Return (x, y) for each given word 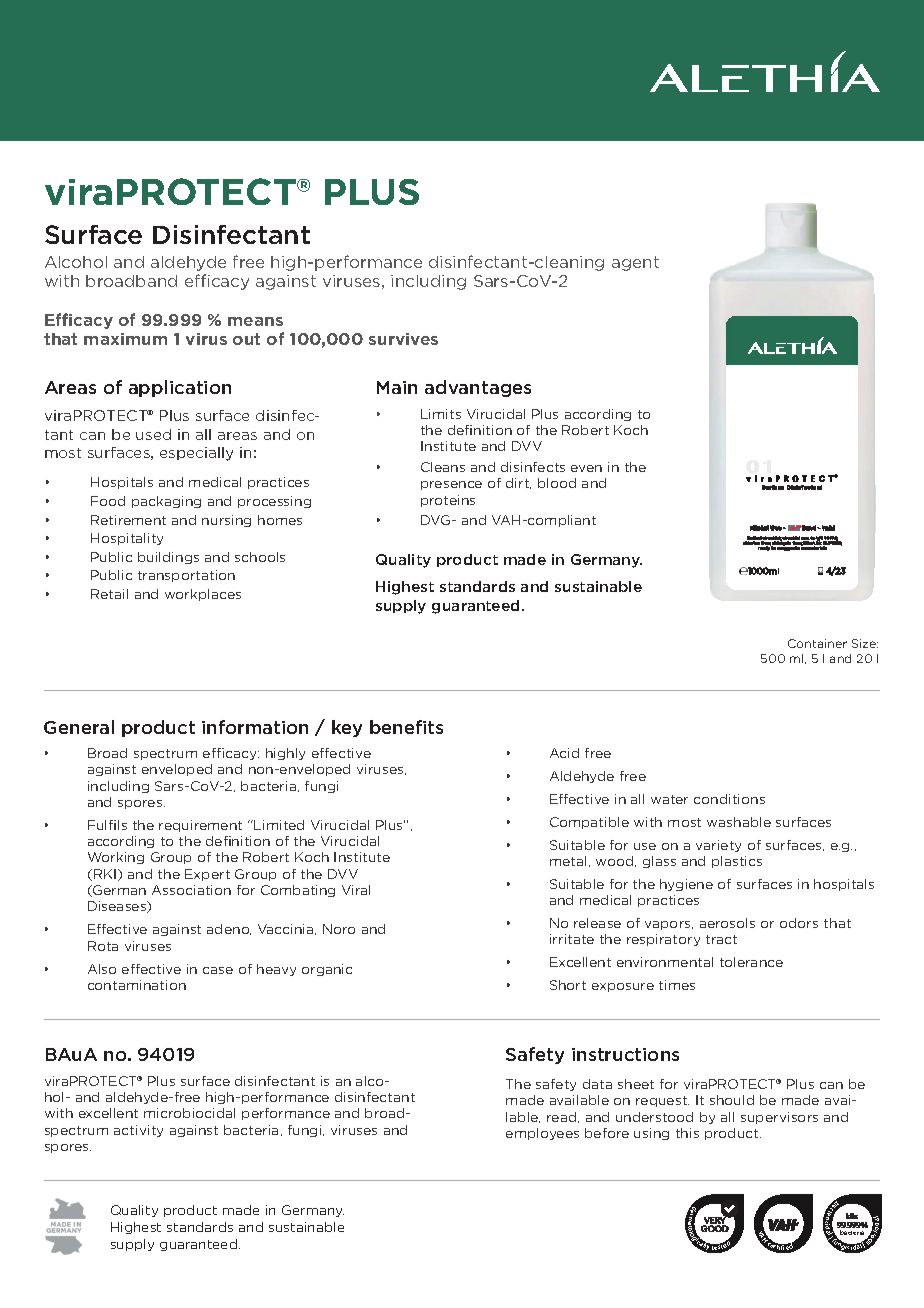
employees (542, 1134)
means (255, 321)
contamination (137, 985)
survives (403, 339)
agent (635, 263)
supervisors (779, 1118)
